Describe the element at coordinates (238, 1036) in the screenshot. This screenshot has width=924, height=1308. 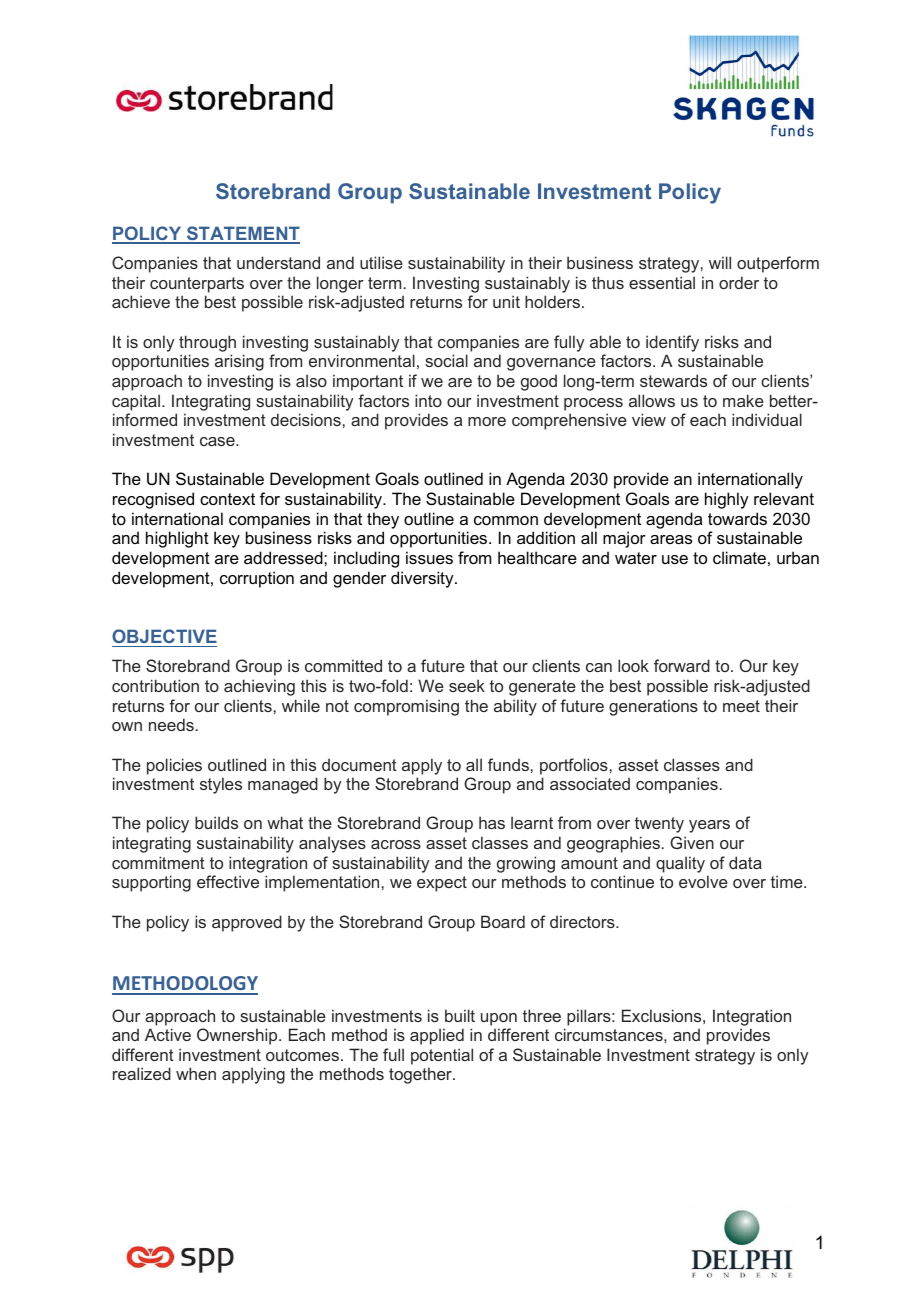
I see `Ownership` at that location.
